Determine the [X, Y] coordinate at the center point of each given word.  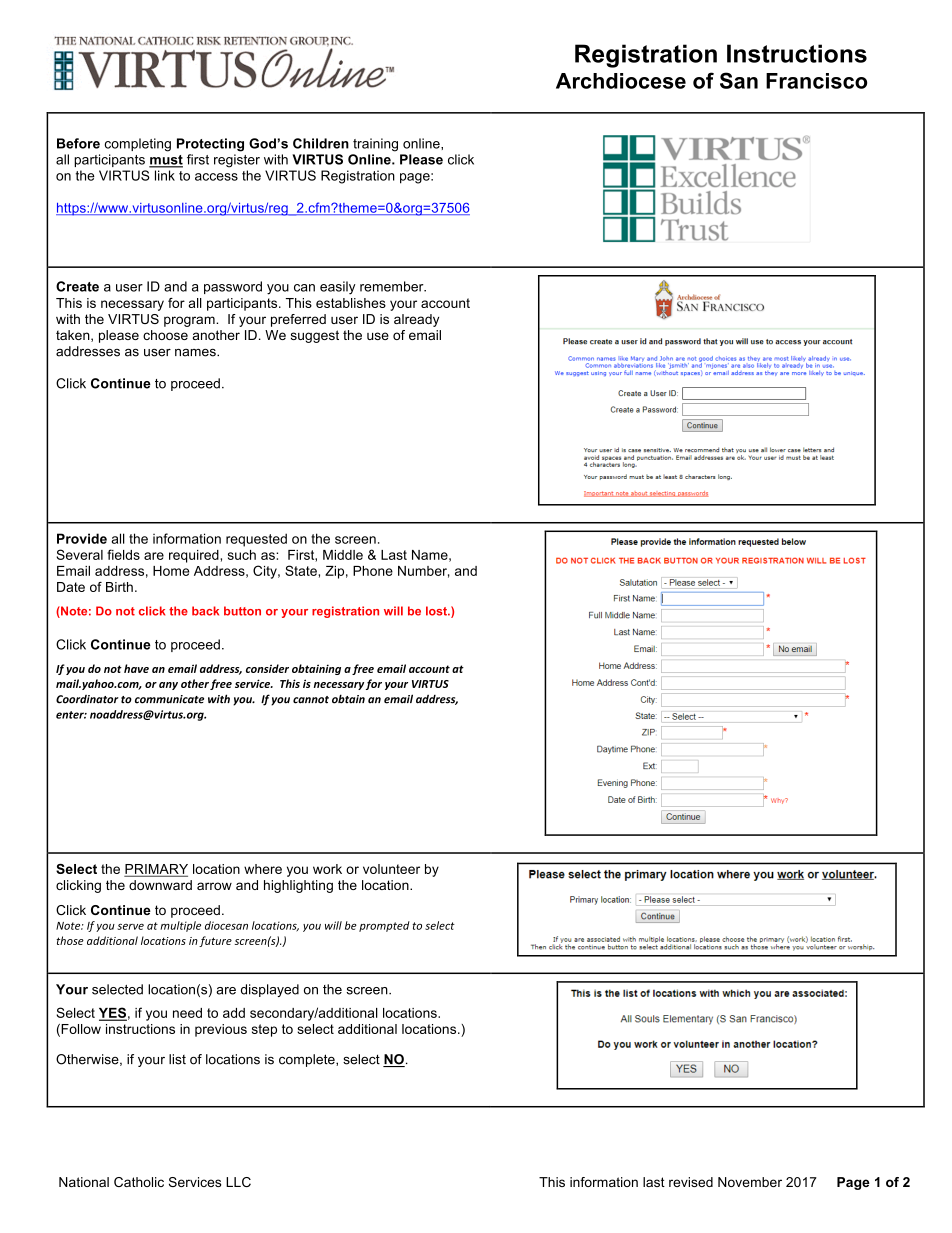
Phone [373, 571]
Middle [343, 555]
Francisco [816, 81]
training [375, 145]
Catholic [139, 1182]
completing [138, 145]
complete [308, 1060]
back [205, 611]
